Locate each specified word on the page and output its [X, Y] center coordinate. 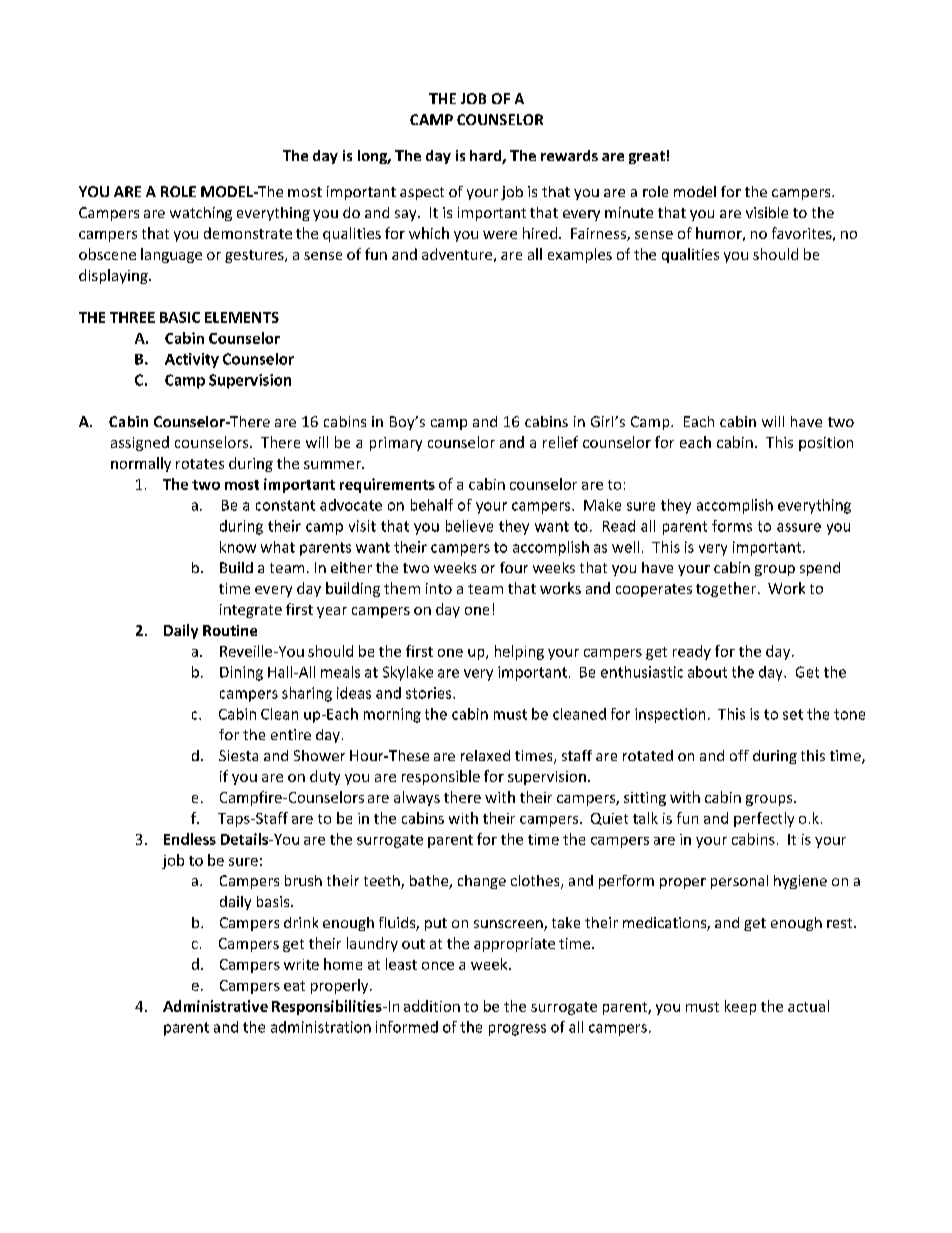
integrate [251, 611]
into [439, 588]
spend [820, 569]
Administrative [215, 1006]
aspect [422, 193]
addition [432, 1006]
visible [767, 212]
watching [201, 214]
